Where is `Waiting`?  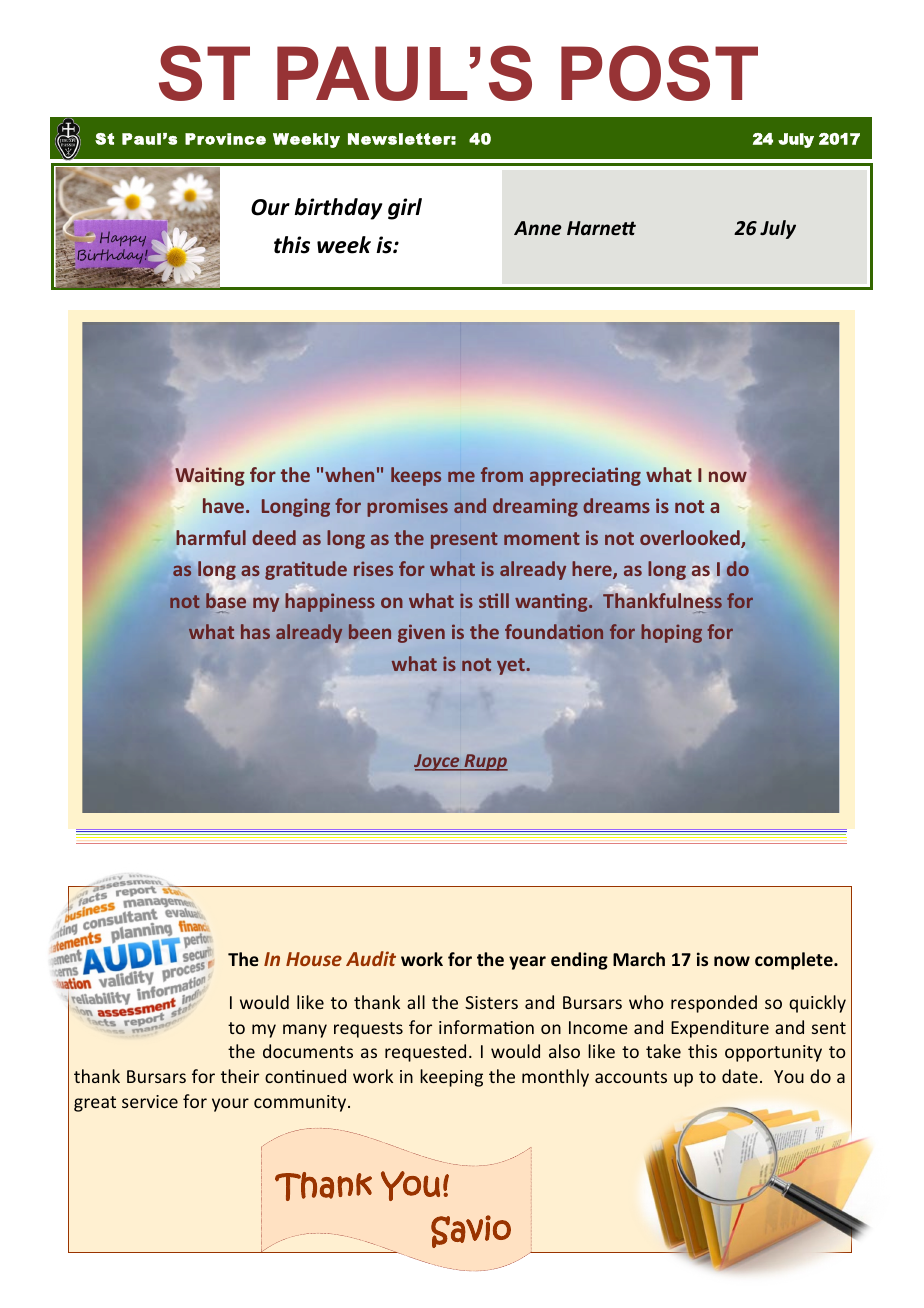
Waiting is located at coordinates (210, 476).
